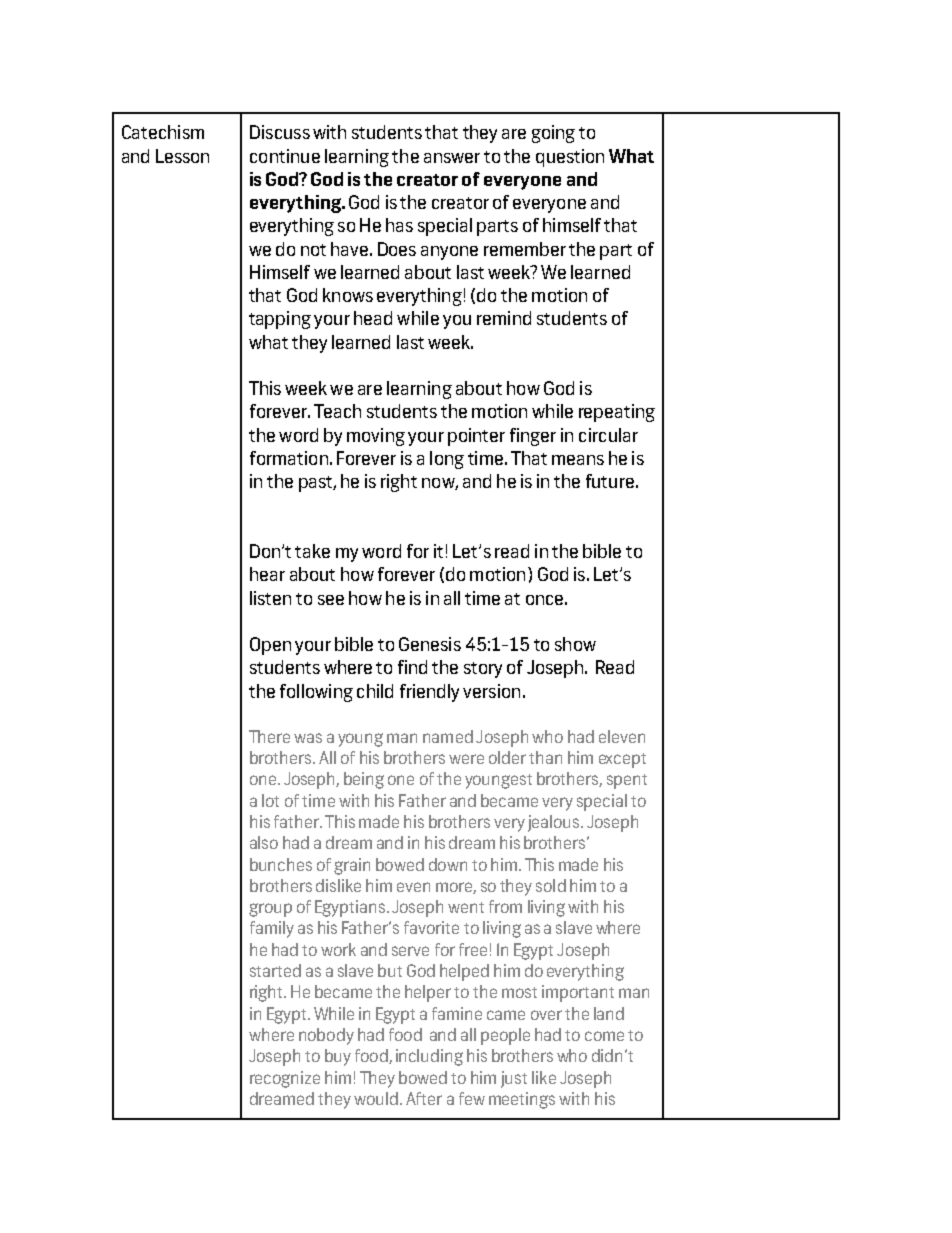 The height and width of the screenshot is (1233, 952). What do you see at coordinates (575, 644) in the screenshot?
I see `show` at bounding box center [575, 644].
